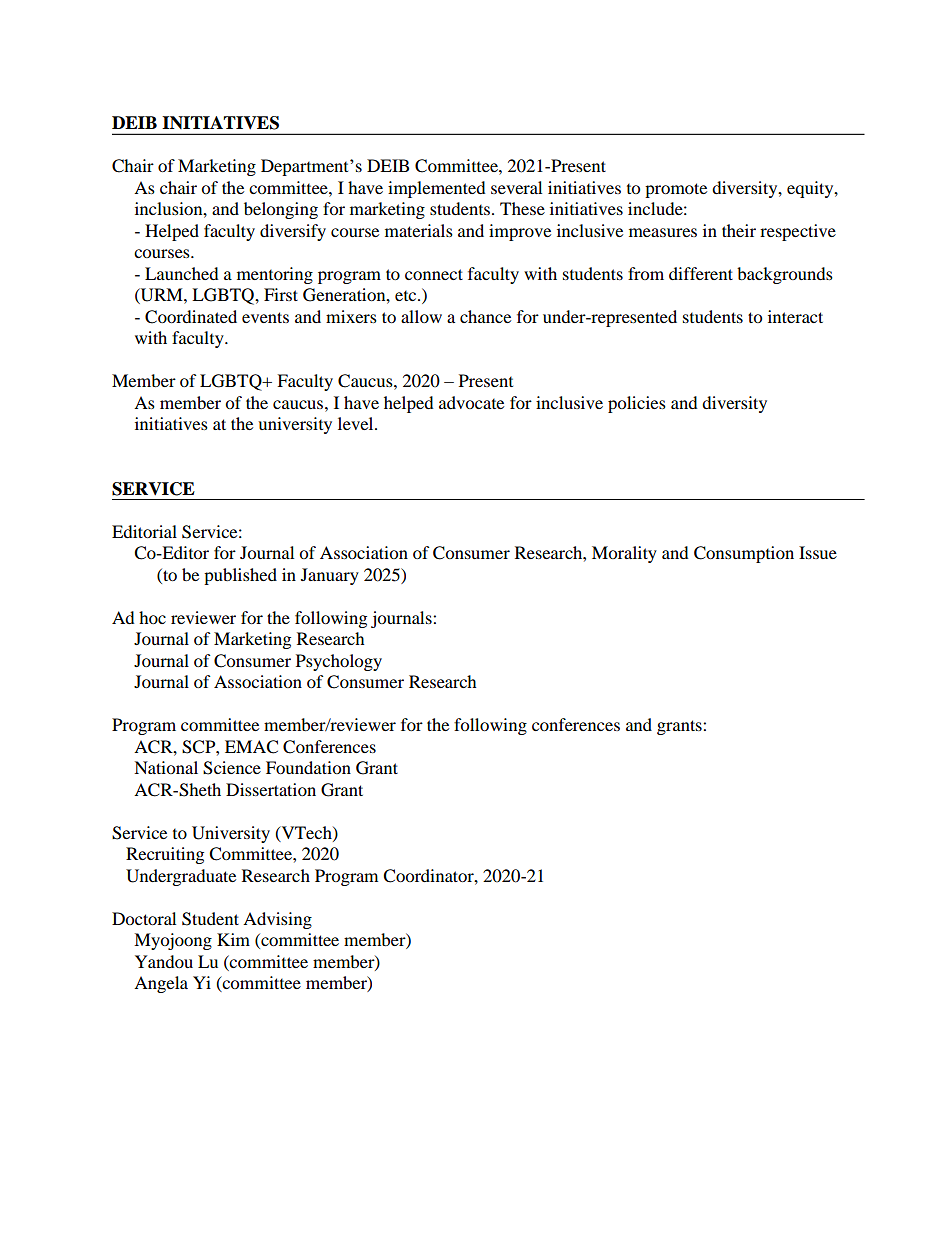 This page has width=952, height=1233. I want to click on Consumption, so click(744, 554).
